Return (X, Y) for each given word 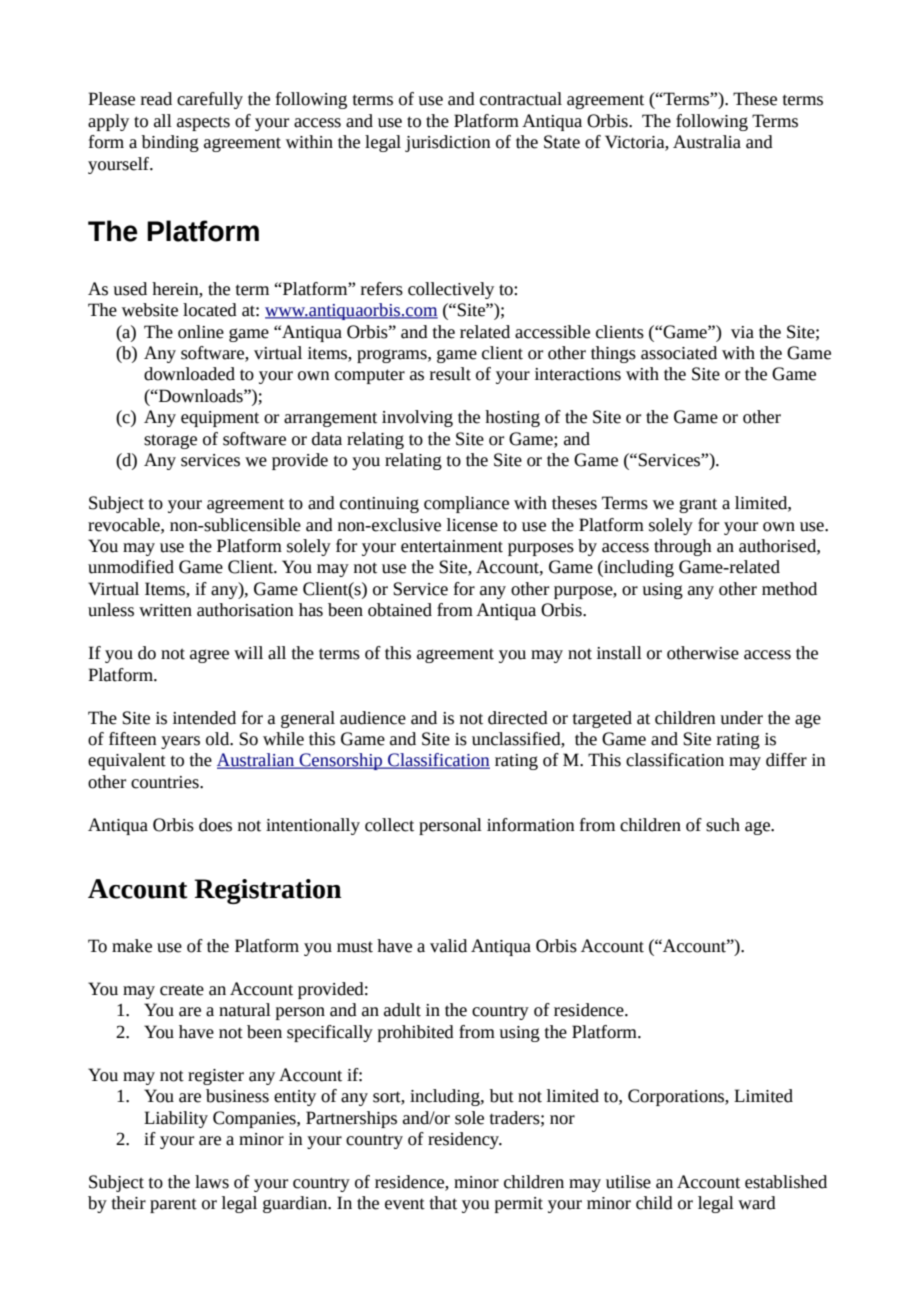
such (723, 825)
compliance (466, 504)
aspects (203, 124)
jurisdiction (448, 143)
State (562, 142)
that (443, 1203)
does (215, 825)
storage (170, 441)
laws (212, 1182)
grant (698, 505)
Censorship (341, 761)
